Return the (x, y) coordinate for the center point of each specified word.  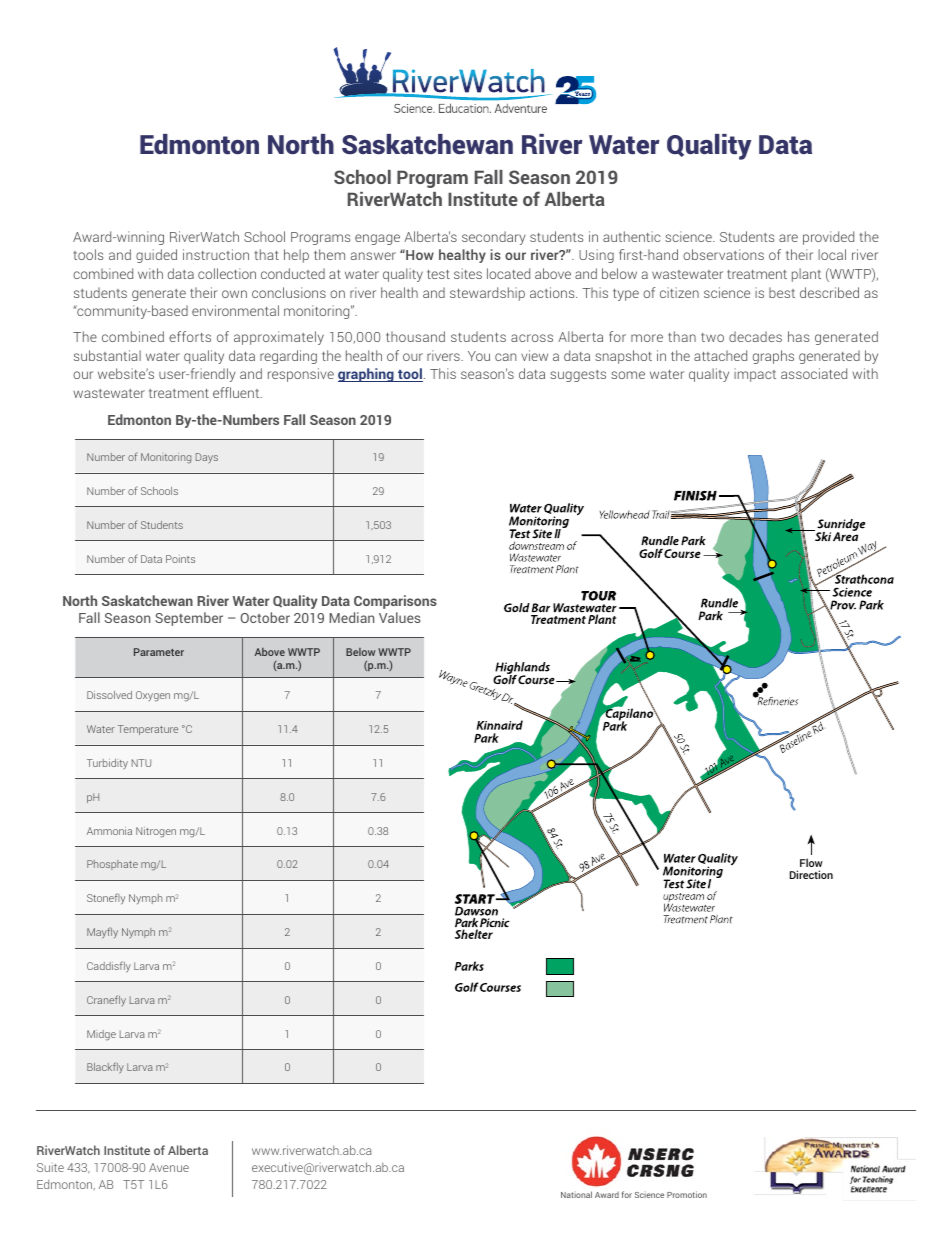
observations (723, 254)
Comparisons (395, 602)
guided (156, 256)
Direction (811, 874)
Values (399, 617)
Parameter (159, 652)
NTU (141, 763)
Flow (811, 864)
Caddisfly (109, 967)
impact (755, 375)
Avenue (169, 1167)
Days (207, 458)
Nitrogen (156, 832)
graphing (367, 375)
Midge (101, 1035)
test (438, 274)
